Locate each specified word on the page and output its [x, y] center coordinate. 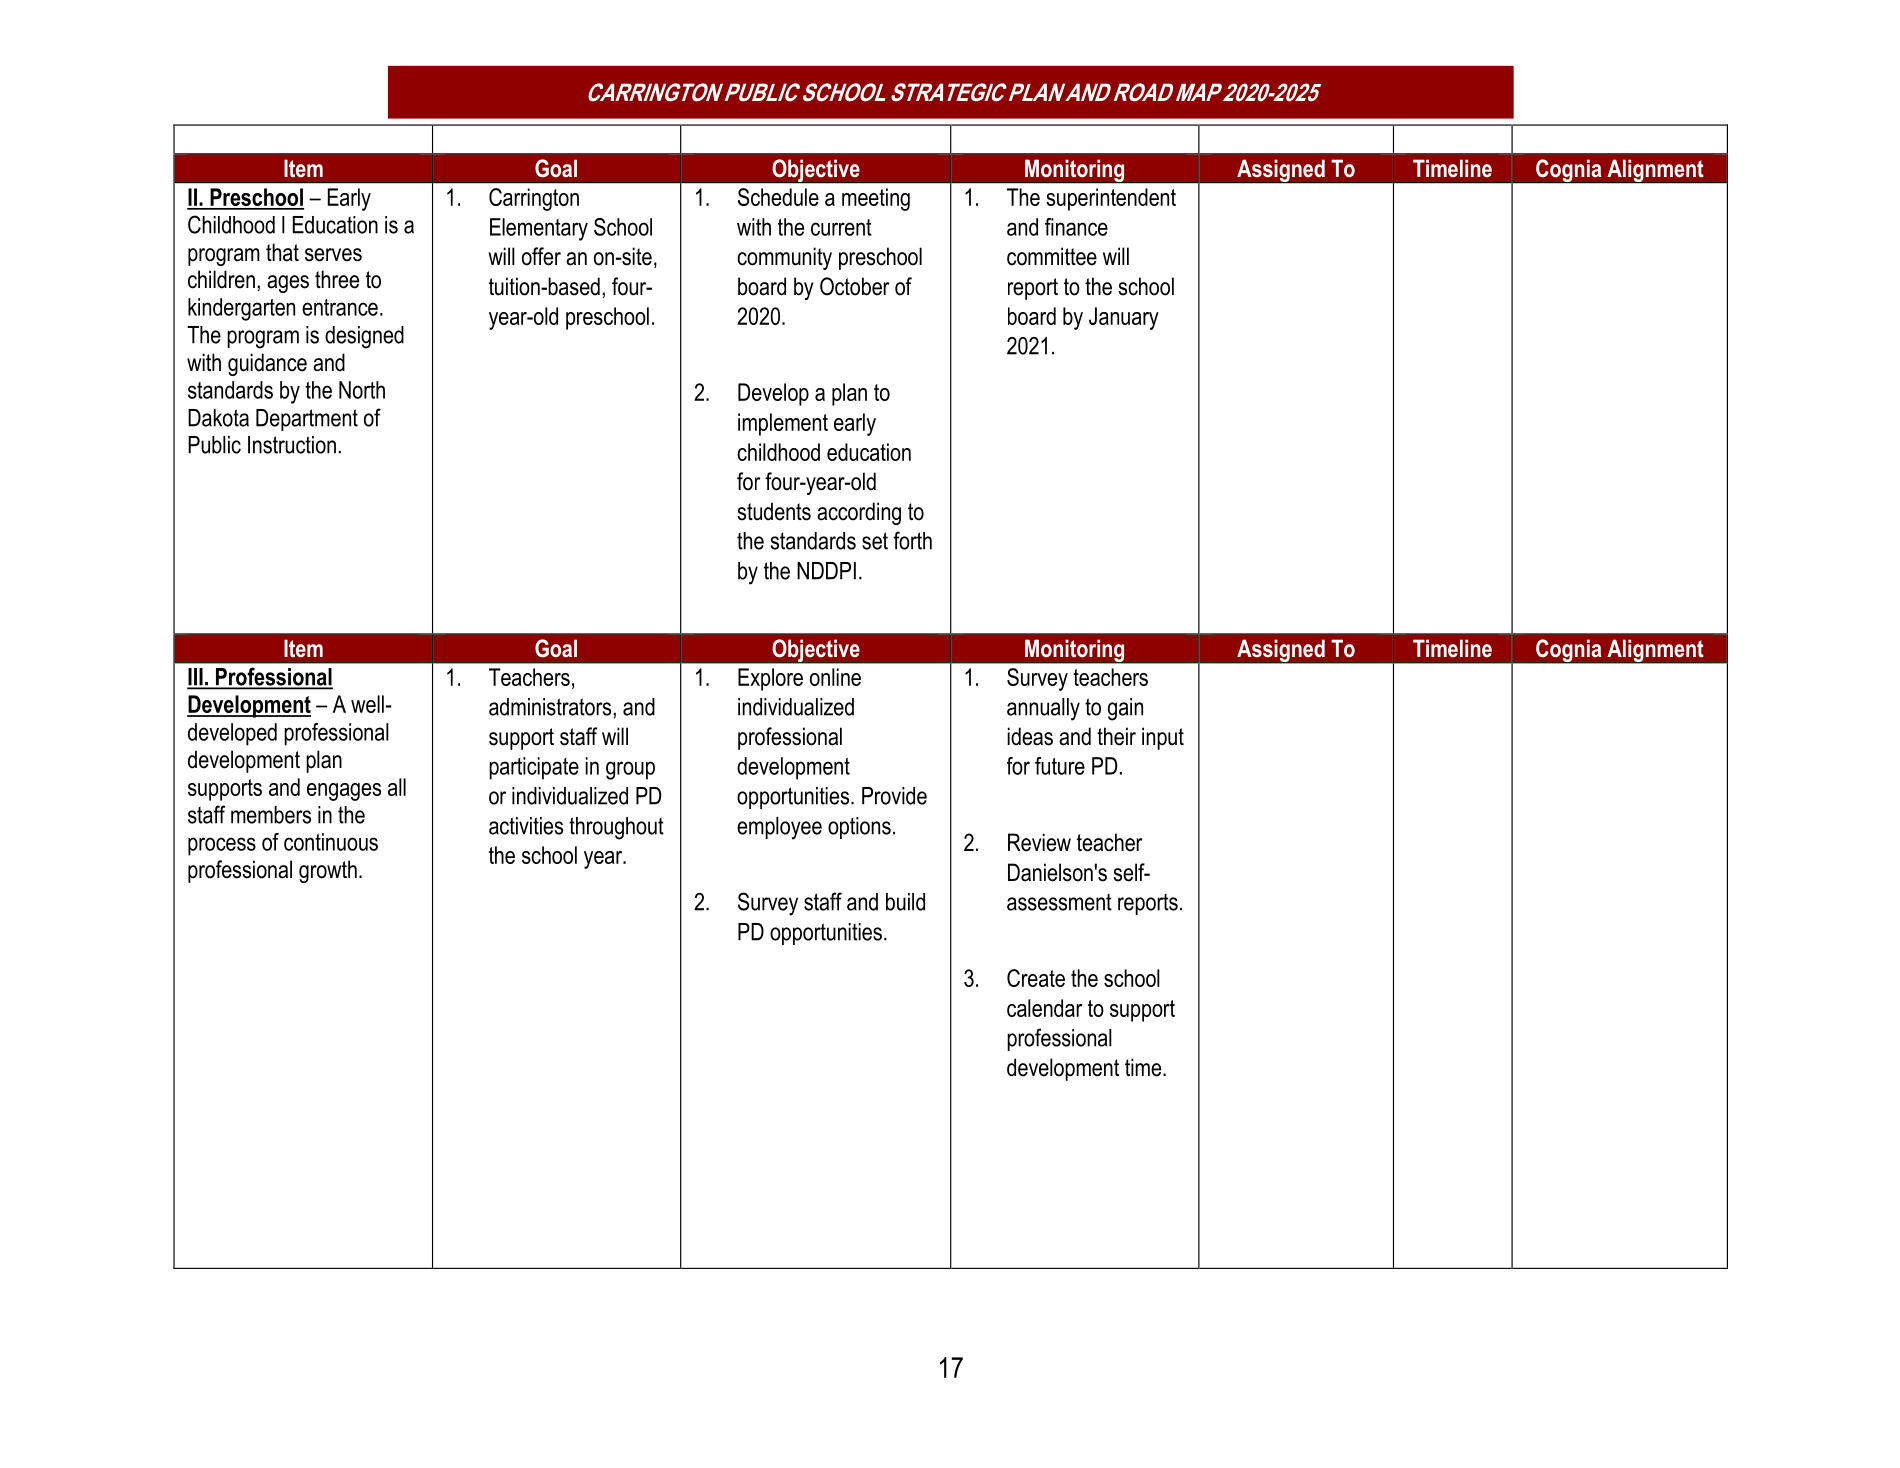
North [362, 390]
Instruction [292, 445]
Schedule [778, 197]
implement [783, 424]
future [1060, 766]
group [630, 770]
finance [1076, 227]
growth [328, 871]
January [1124, 318]
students [774, 511]
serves [333, 255]
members [271, 815]
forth [912, 540]
